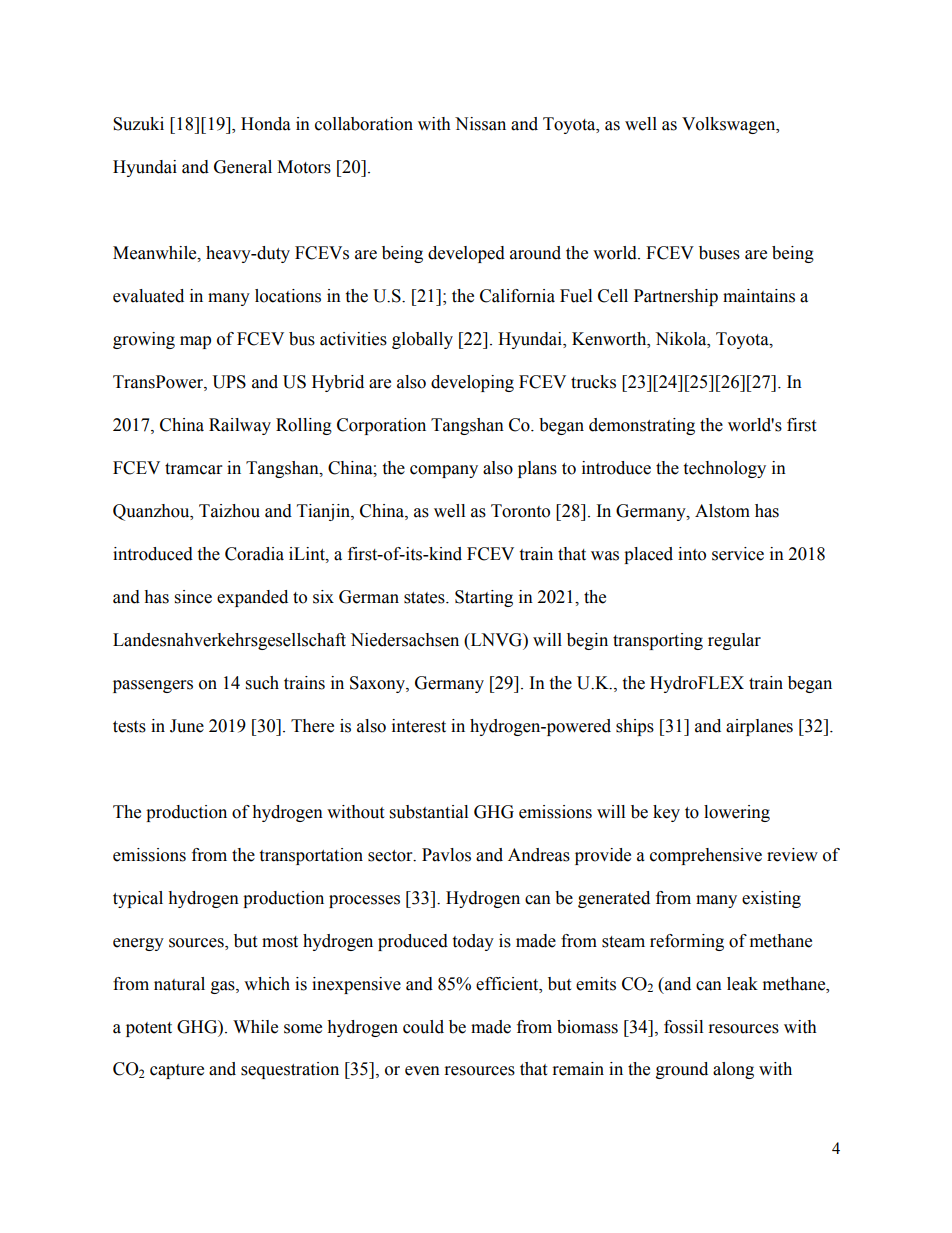 The width and height of the document is (952, 1233). I want to click on Volkswagen, so click(730, 125).
